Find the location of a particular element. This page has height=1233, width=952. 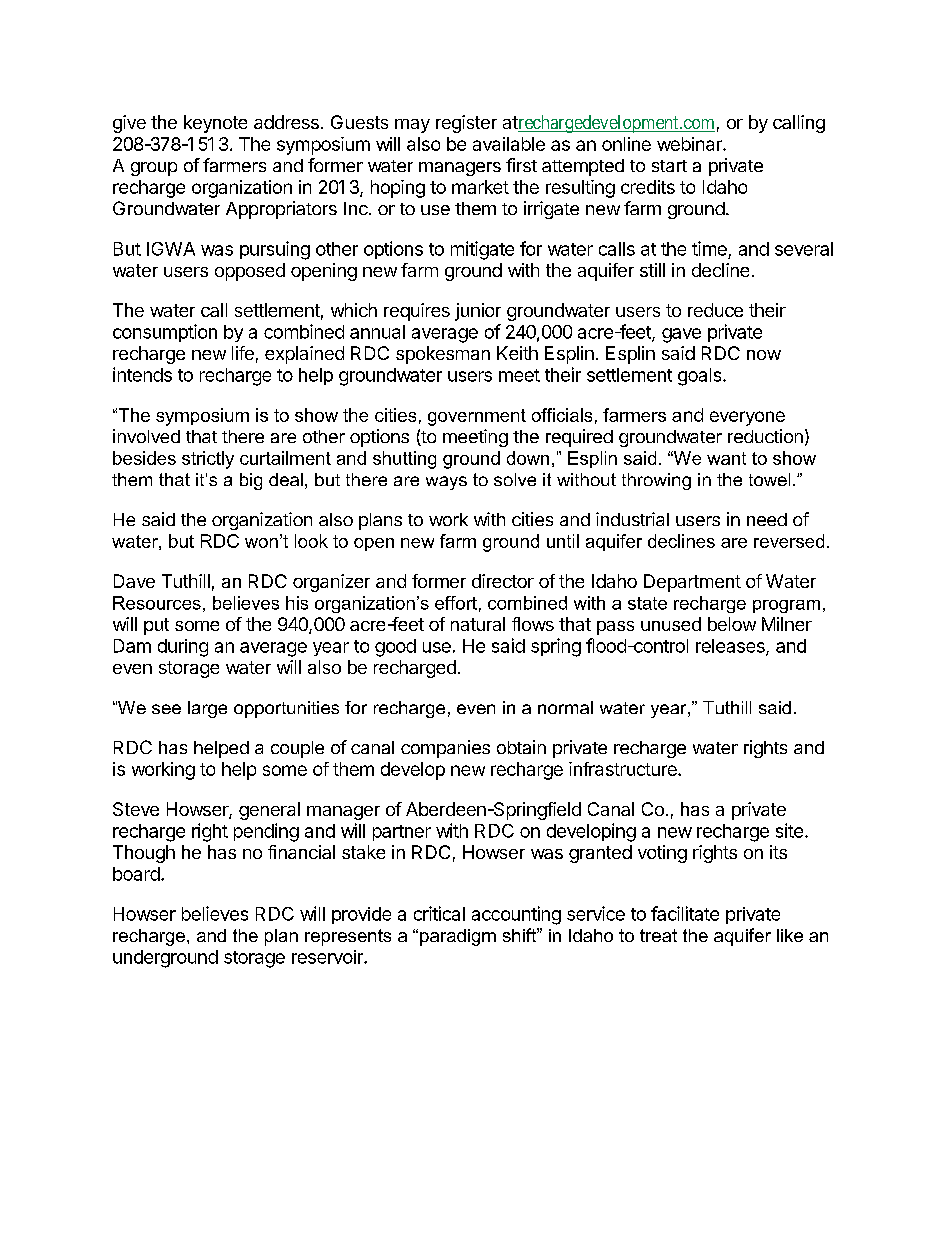

paradigm is located at coordinates (458, 937).
